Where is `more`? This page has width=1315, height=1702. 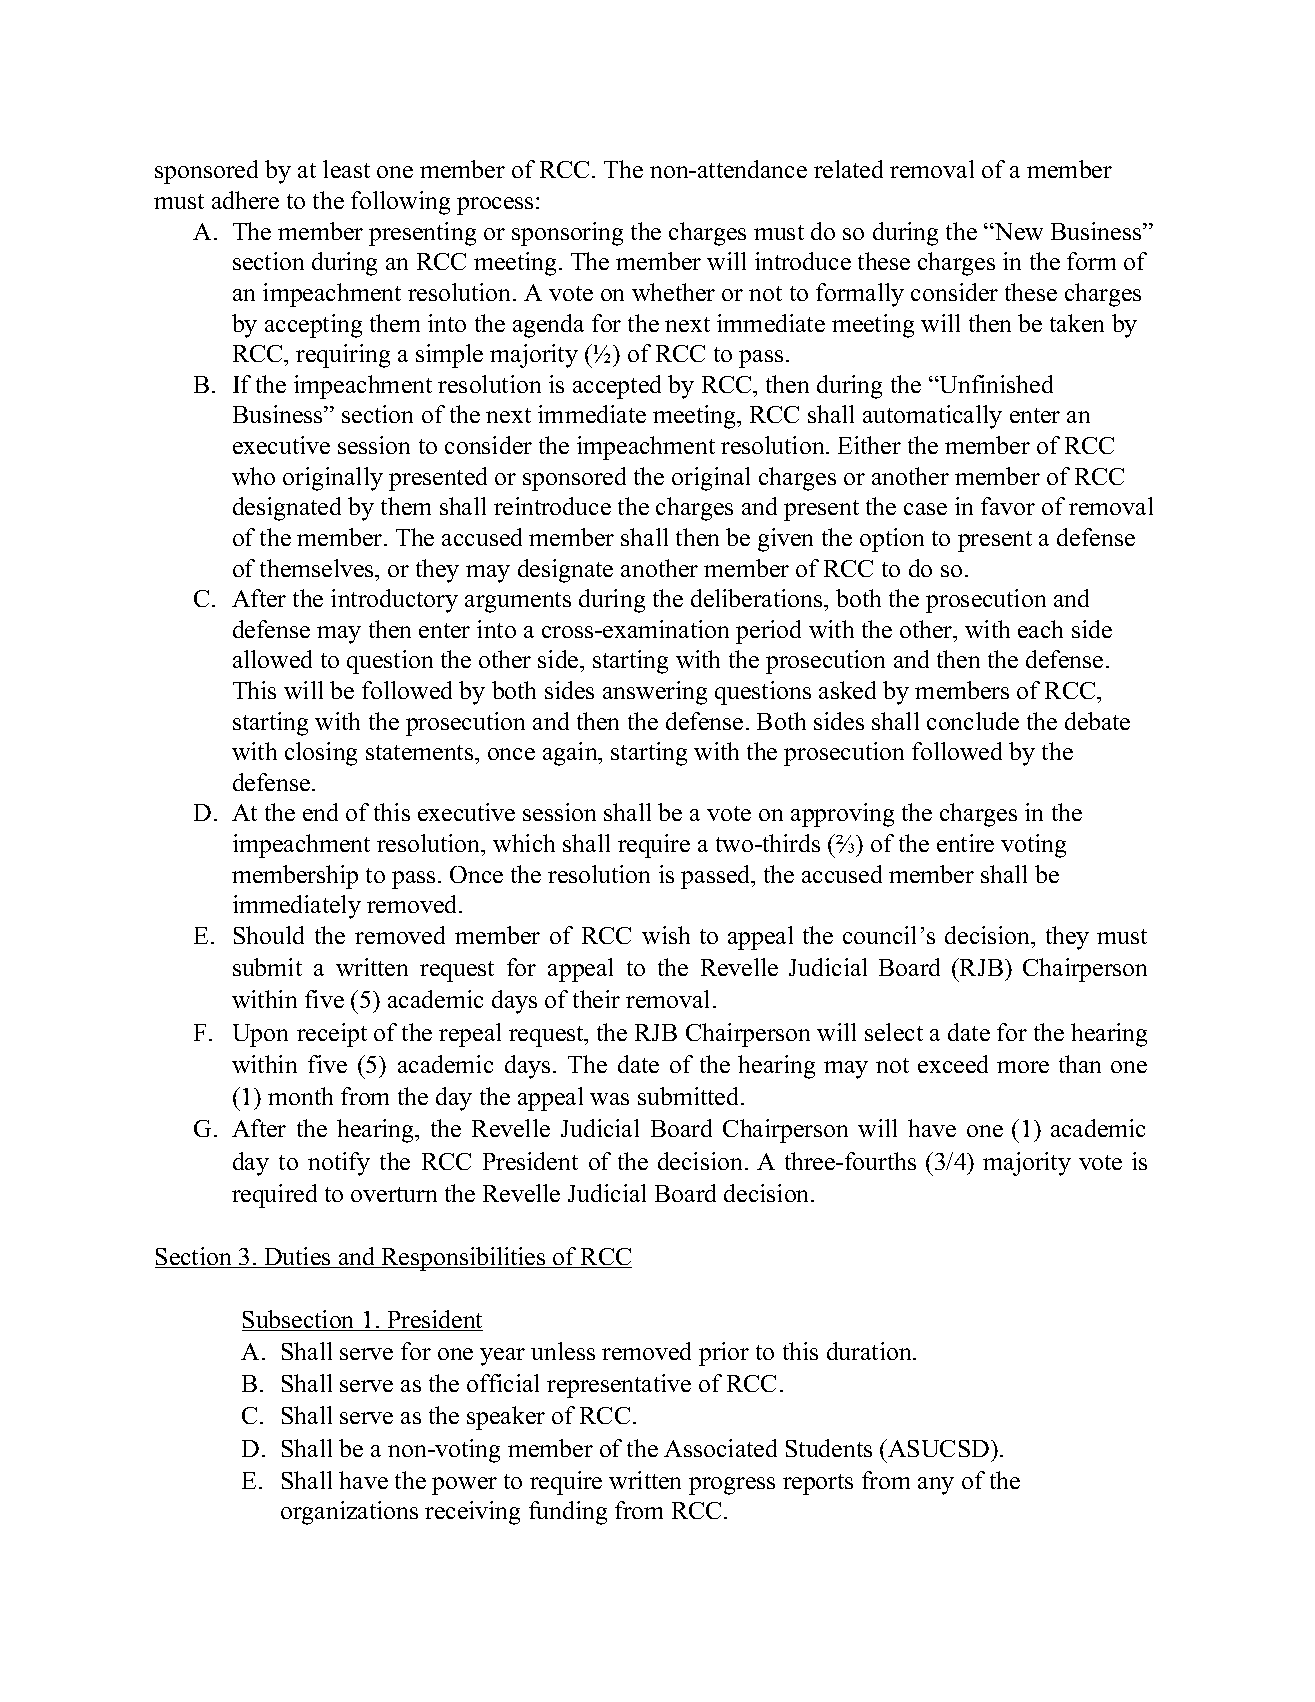
more is located at coordinates (1023, 1067).
